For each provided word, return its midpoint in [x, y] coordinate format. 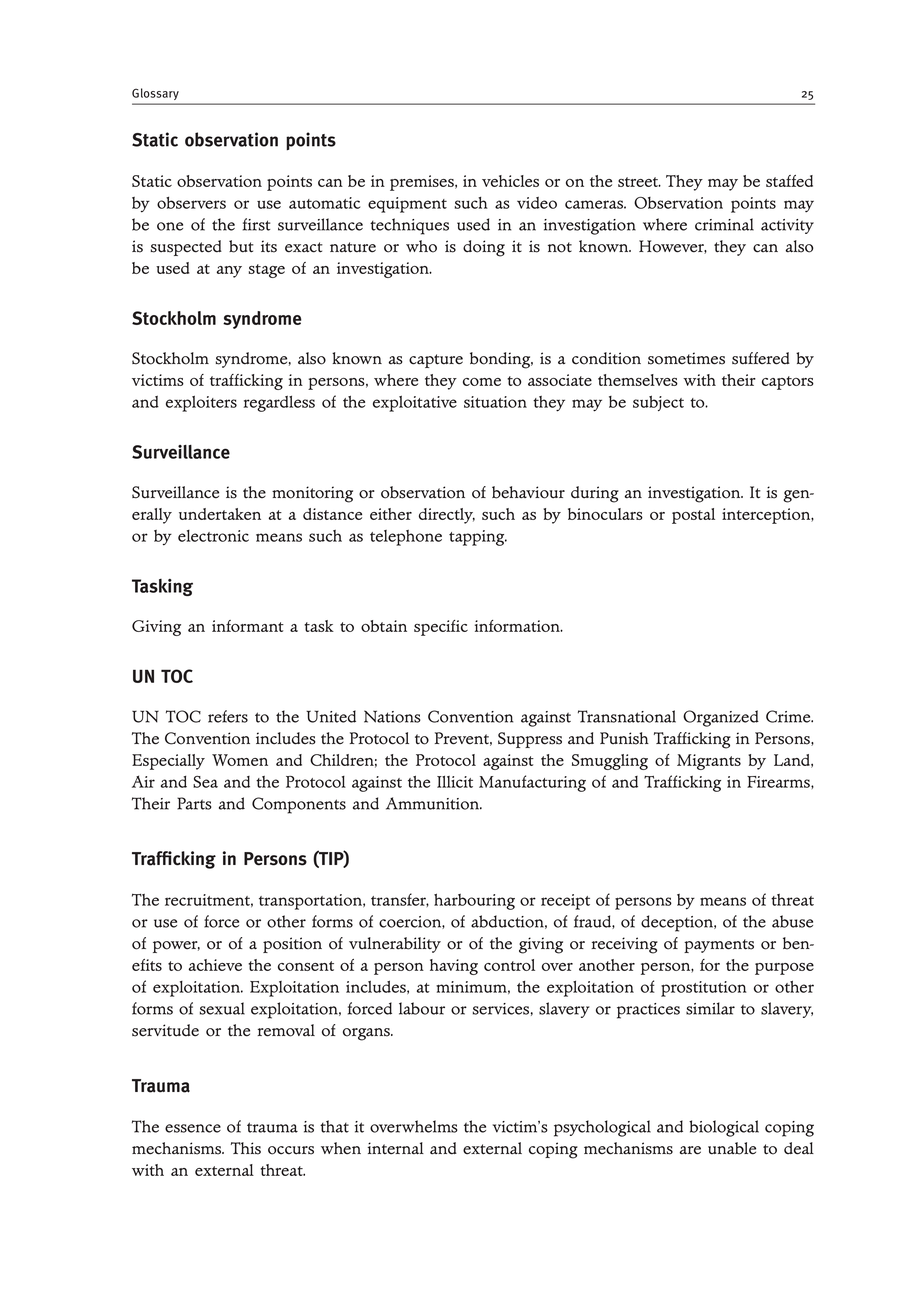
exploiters [201, 403]
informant [248, 626]
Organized [721, 718]
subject [658, 403]
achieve [215, 965]
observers [191, 203]
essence [193, 1128]
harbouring [474, 901]
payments [719, 946]
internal [395, 1148]
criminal [724, 224]
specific [441, 628]
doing [484, 248]
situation [495, 402]
